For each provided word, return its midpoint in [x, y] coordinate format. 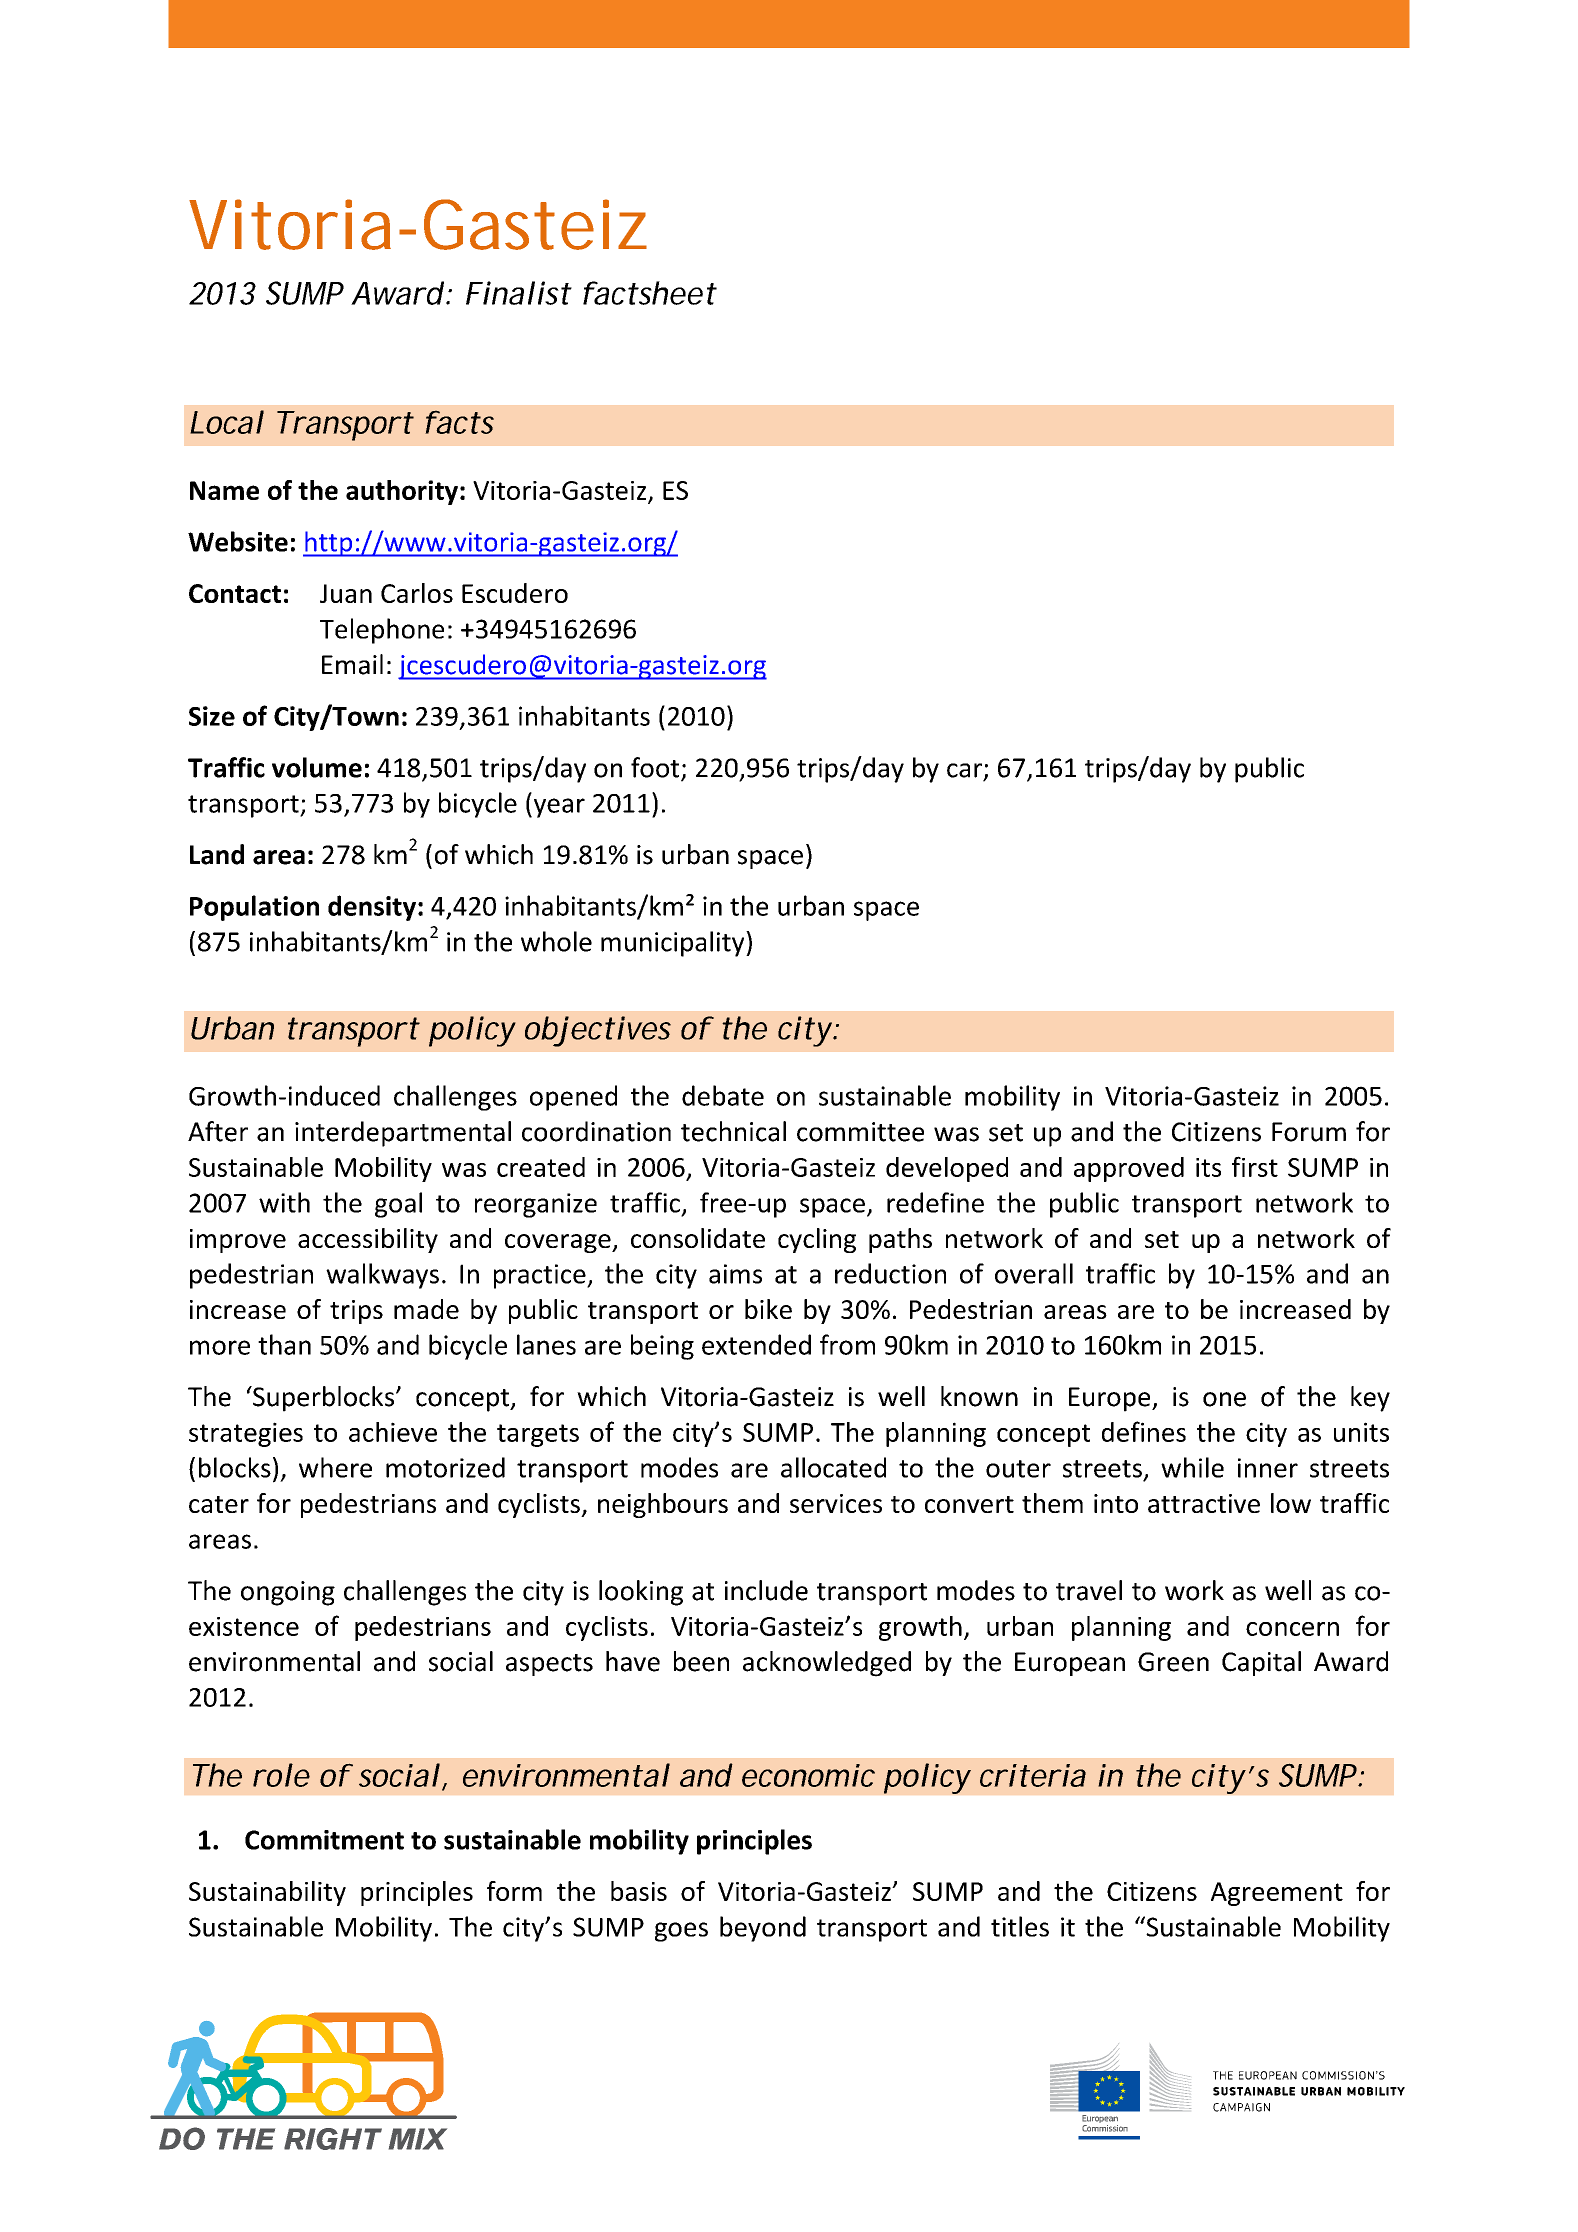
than [284, 1344]
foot [656, 768]
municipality [674, 944]
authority [402, 492]
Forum [1309, 1132]
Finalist [519, 293]
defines [1144, 1431]
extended [756, 1344]
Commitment [324, 1840]
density [372, 908]
